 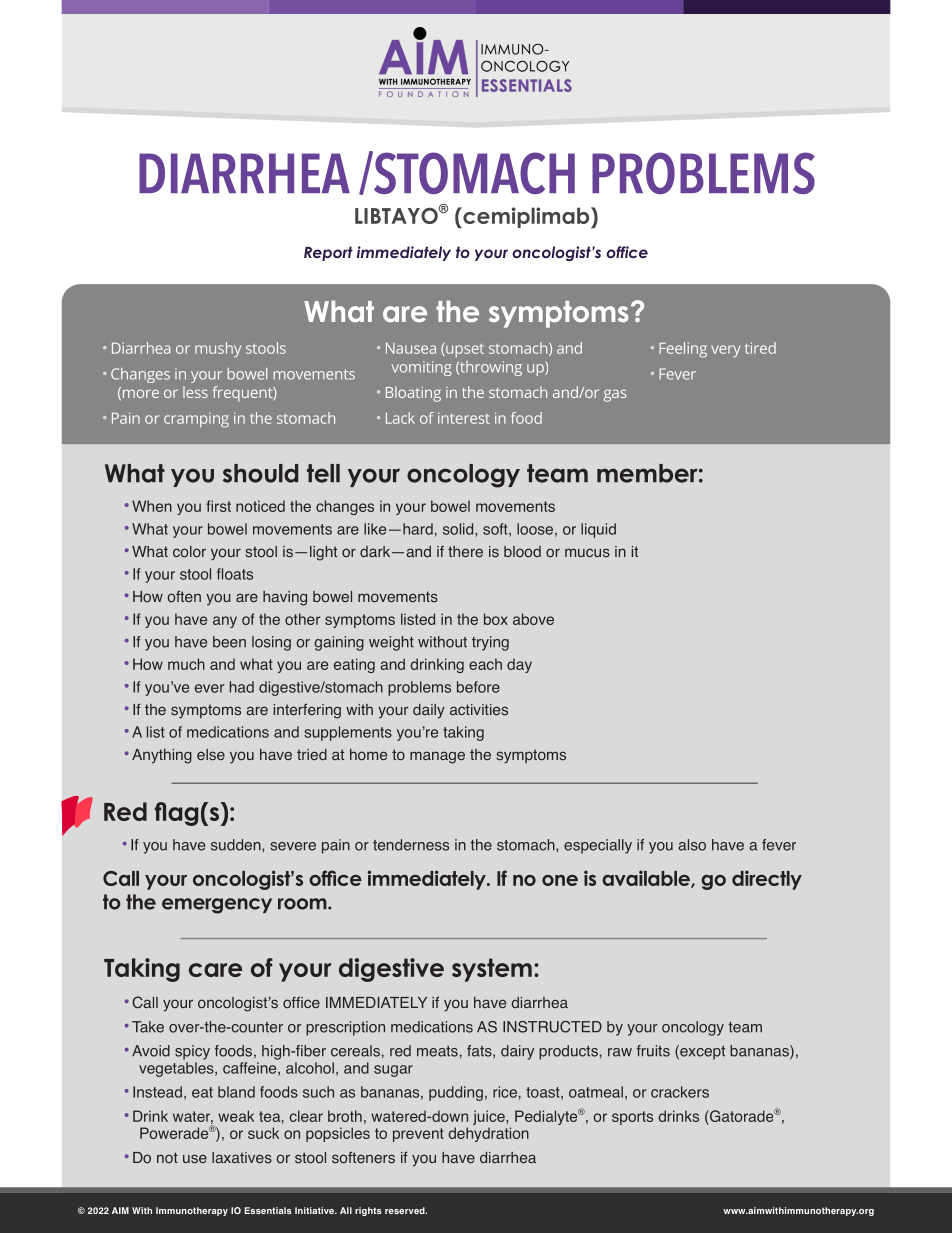 I want to click on sports, so click(x=632, y=1118).
